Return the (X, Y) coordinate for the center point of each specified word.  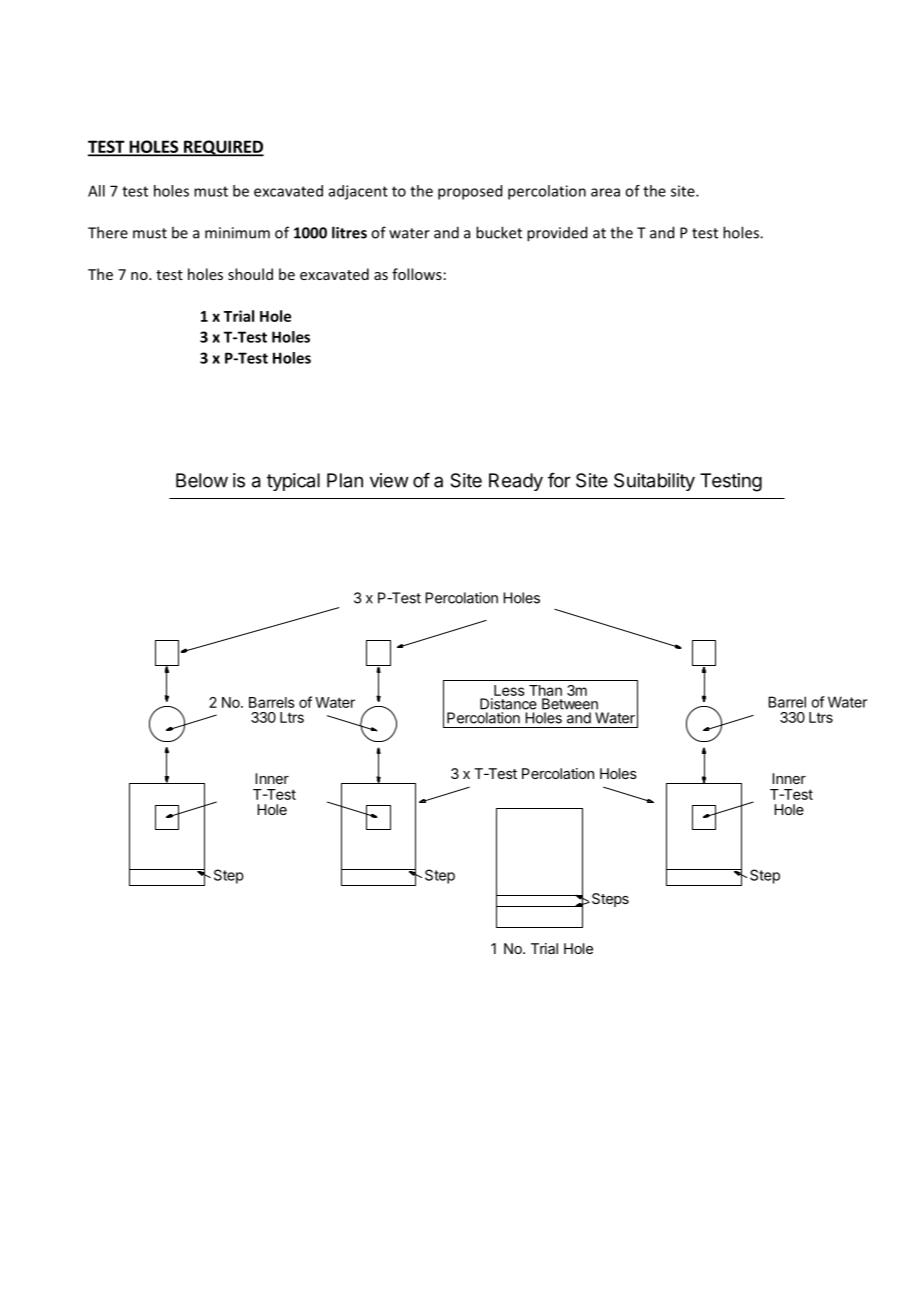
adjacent (358, 192)
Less (509, 690)
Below (202, 480)
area (605, 192)
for (559, 480)
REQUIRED (223, 148)
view (389, 480)
